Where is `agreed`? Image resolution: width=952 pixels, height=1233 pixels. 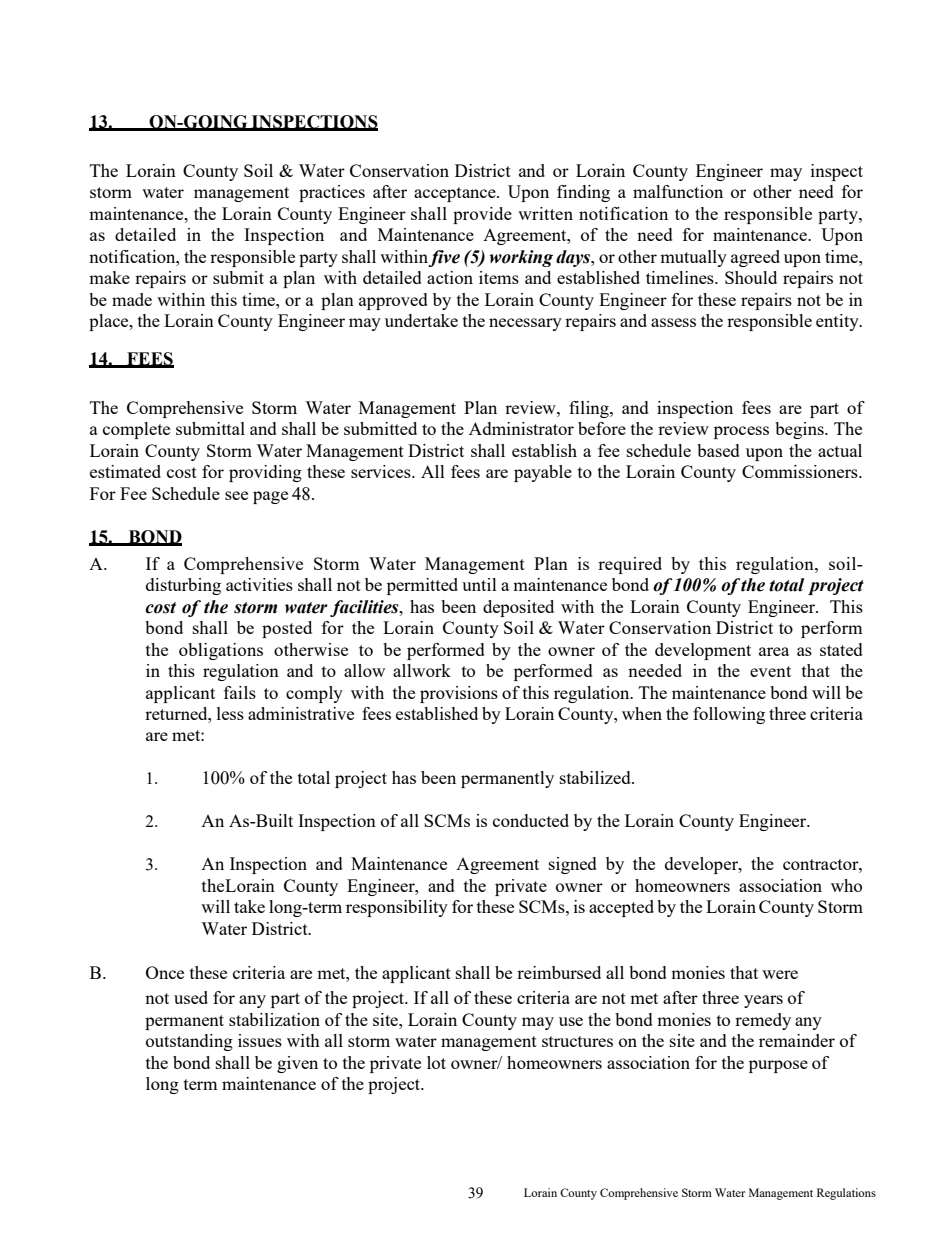 agreed is located at coordinates (755, 258).
